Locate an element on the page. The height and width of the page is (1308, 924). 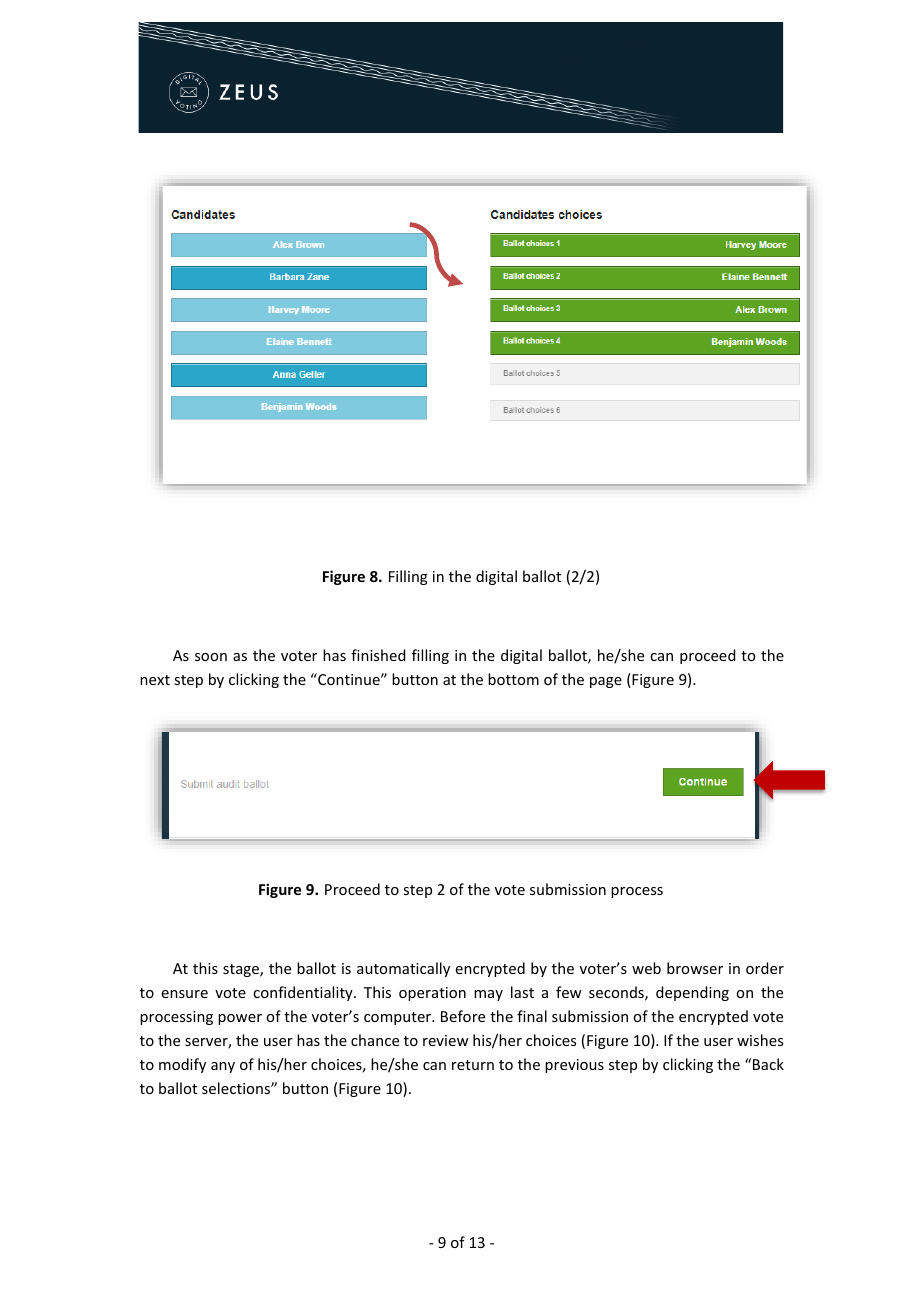
finished is located at coordinates (378, 655).
